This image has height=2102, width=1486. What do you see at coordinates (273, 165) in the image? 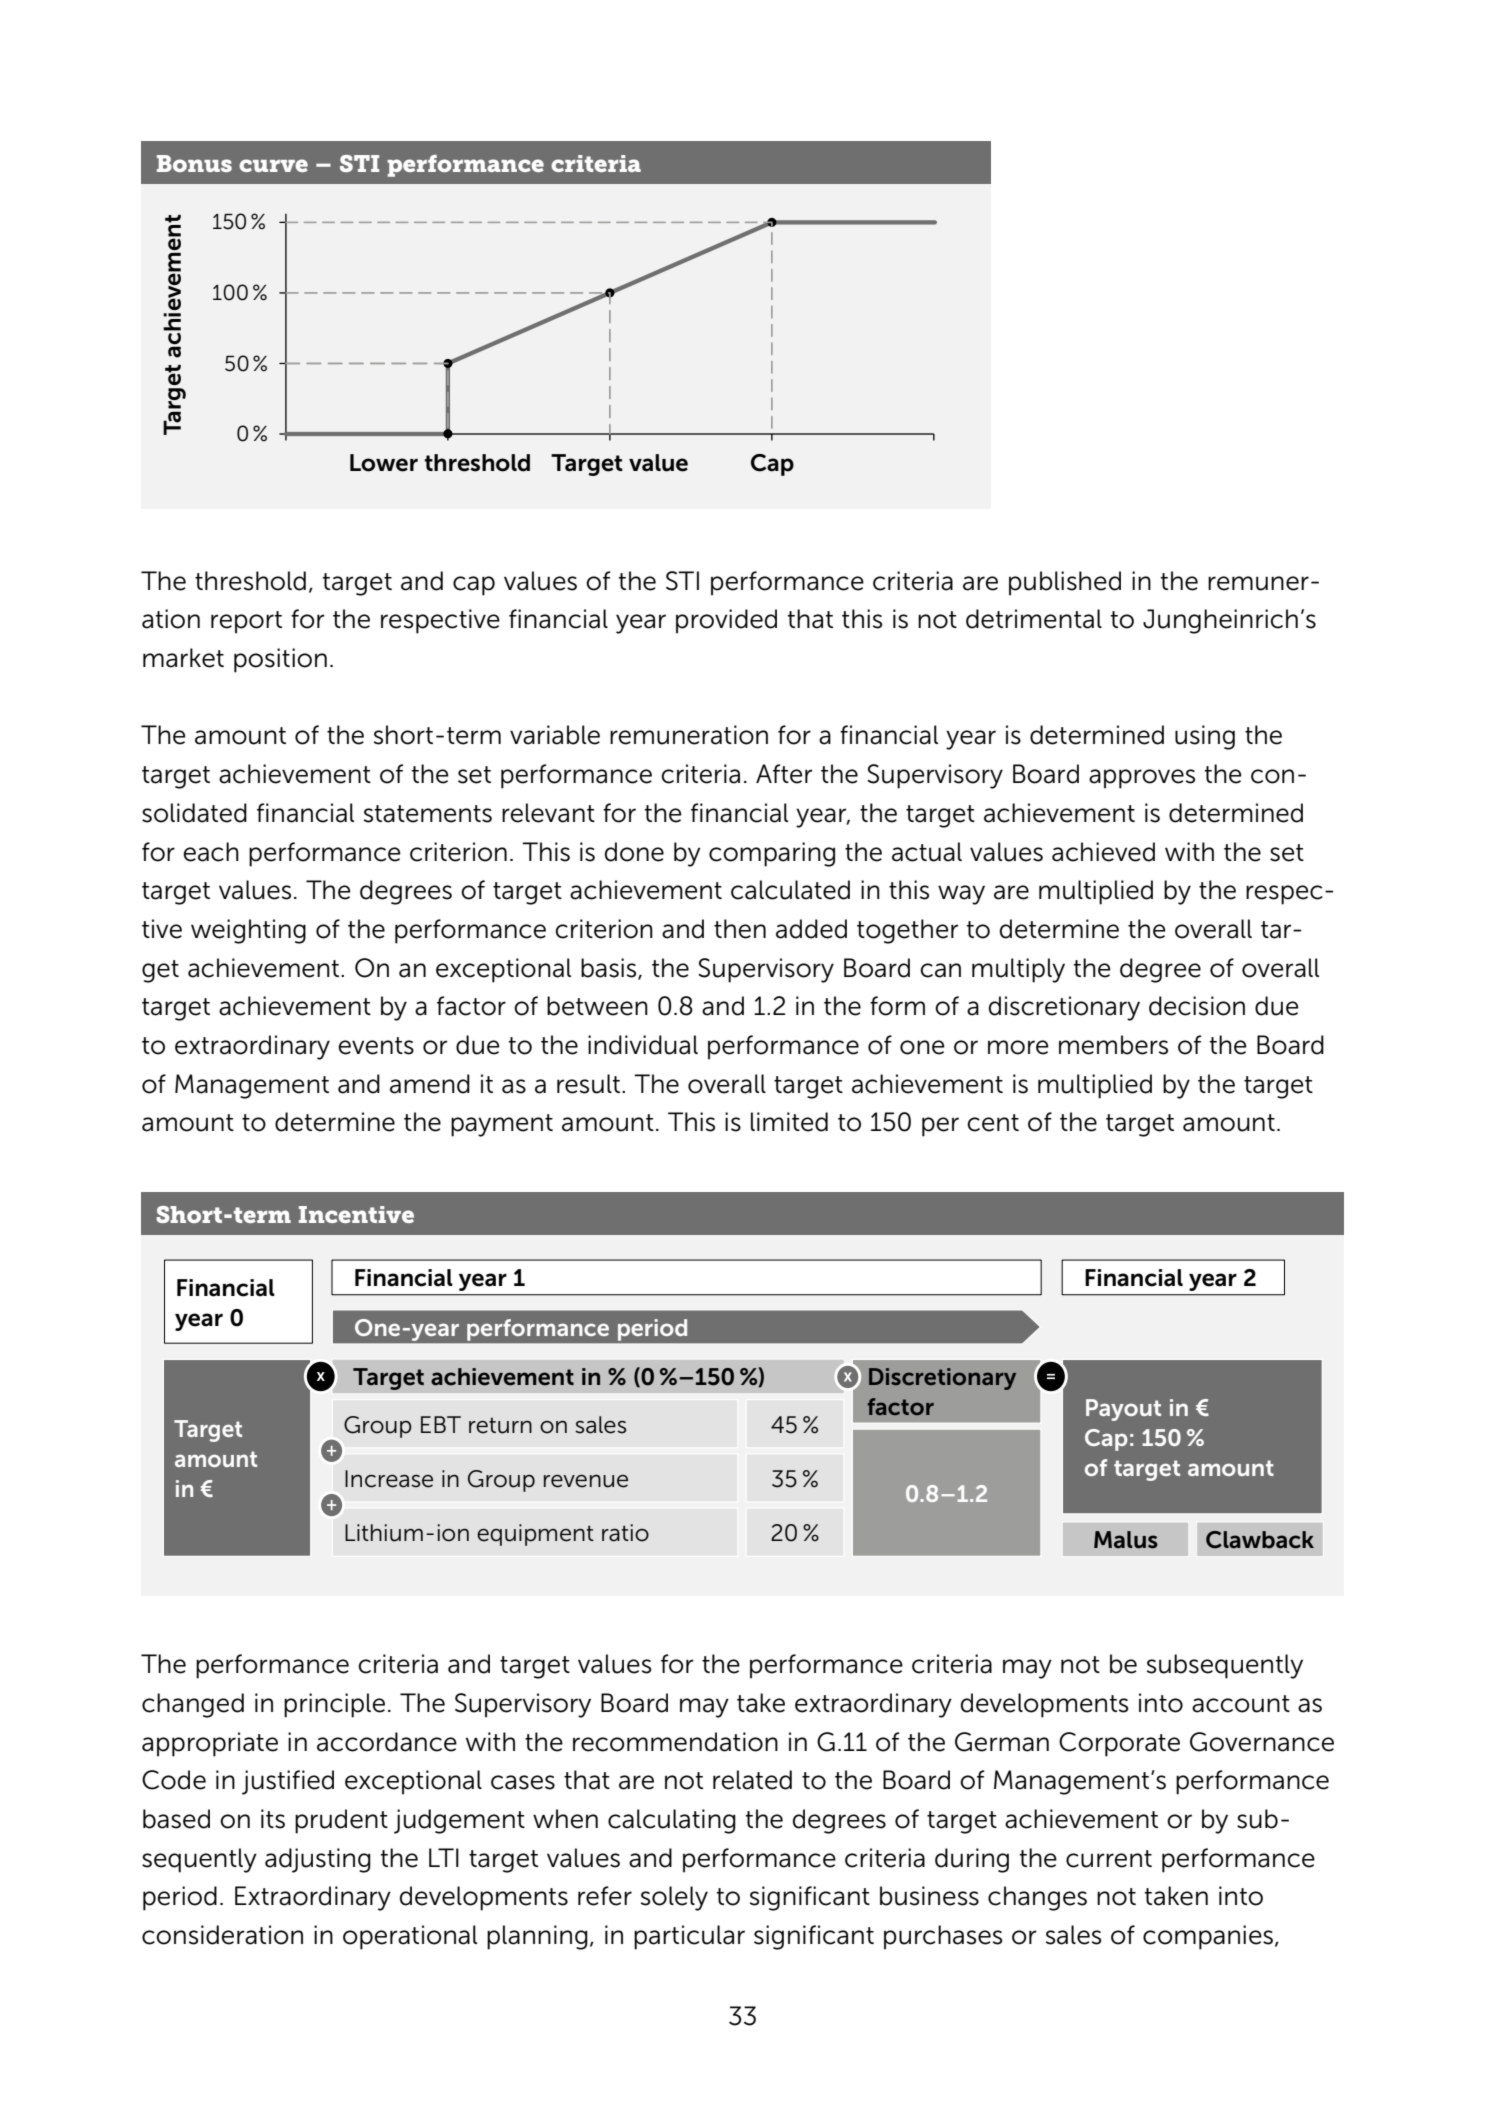
I see `curve` at bounding box center [273, 165].
